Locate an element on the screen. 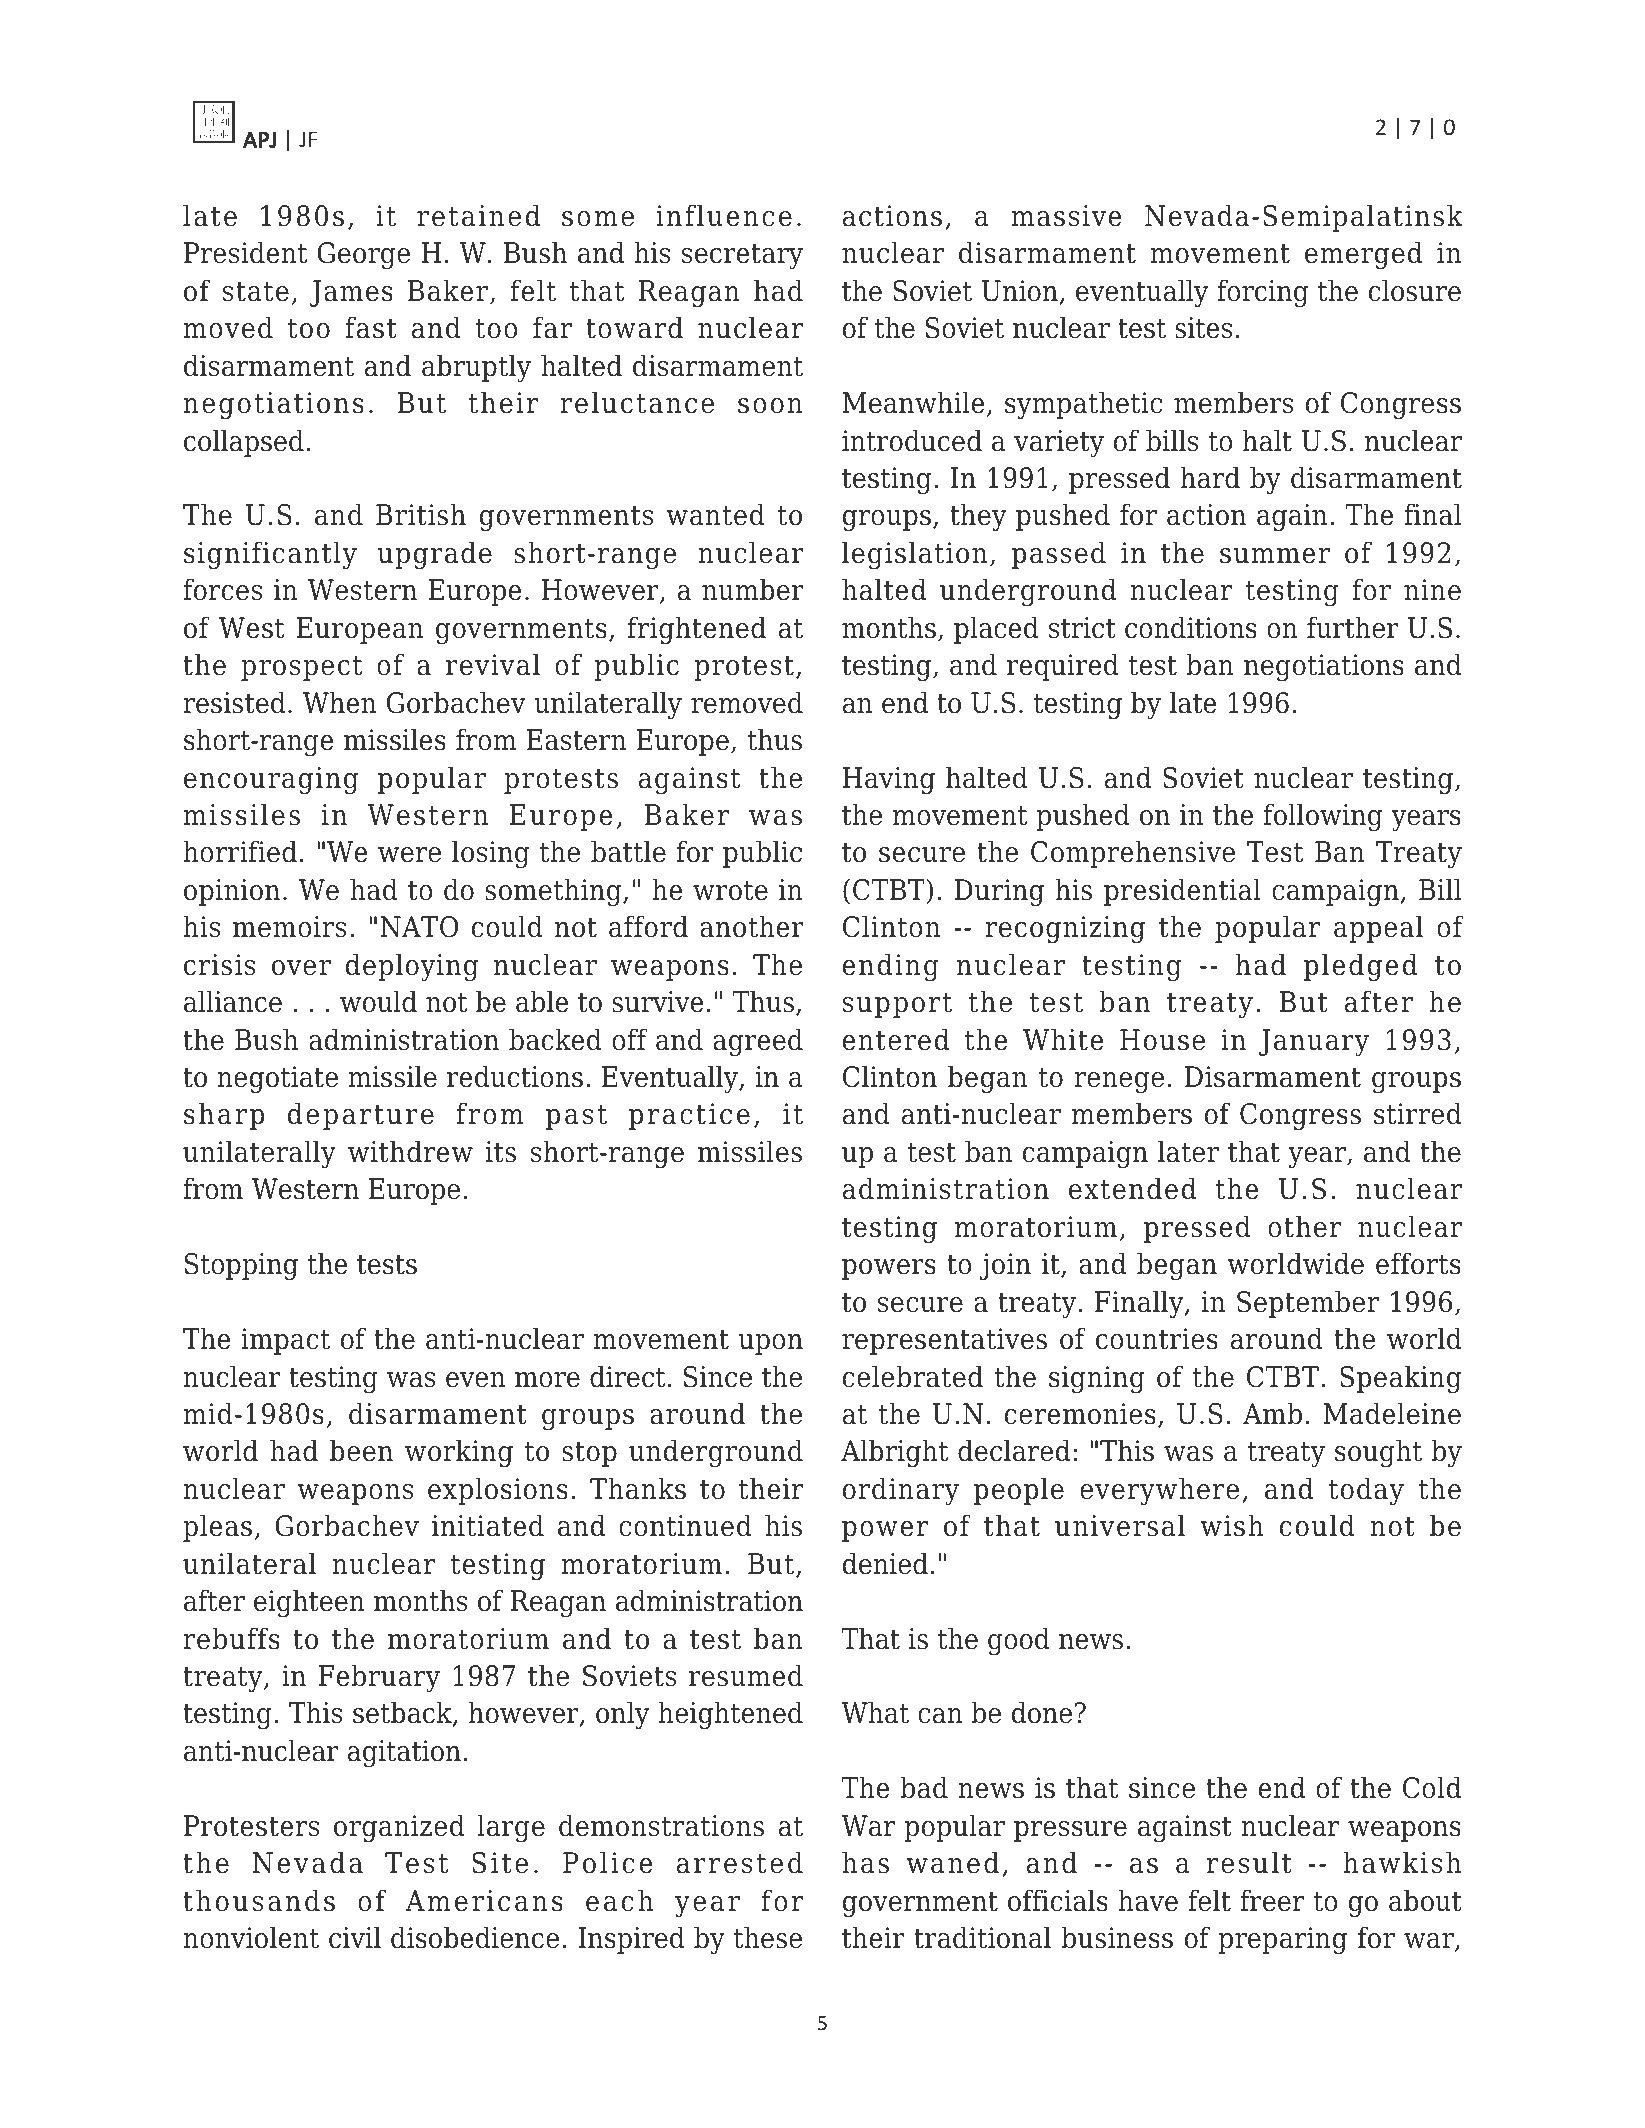 This screenshot has height=2128, width=1645. civil is located at coordinates (355, 1937).
